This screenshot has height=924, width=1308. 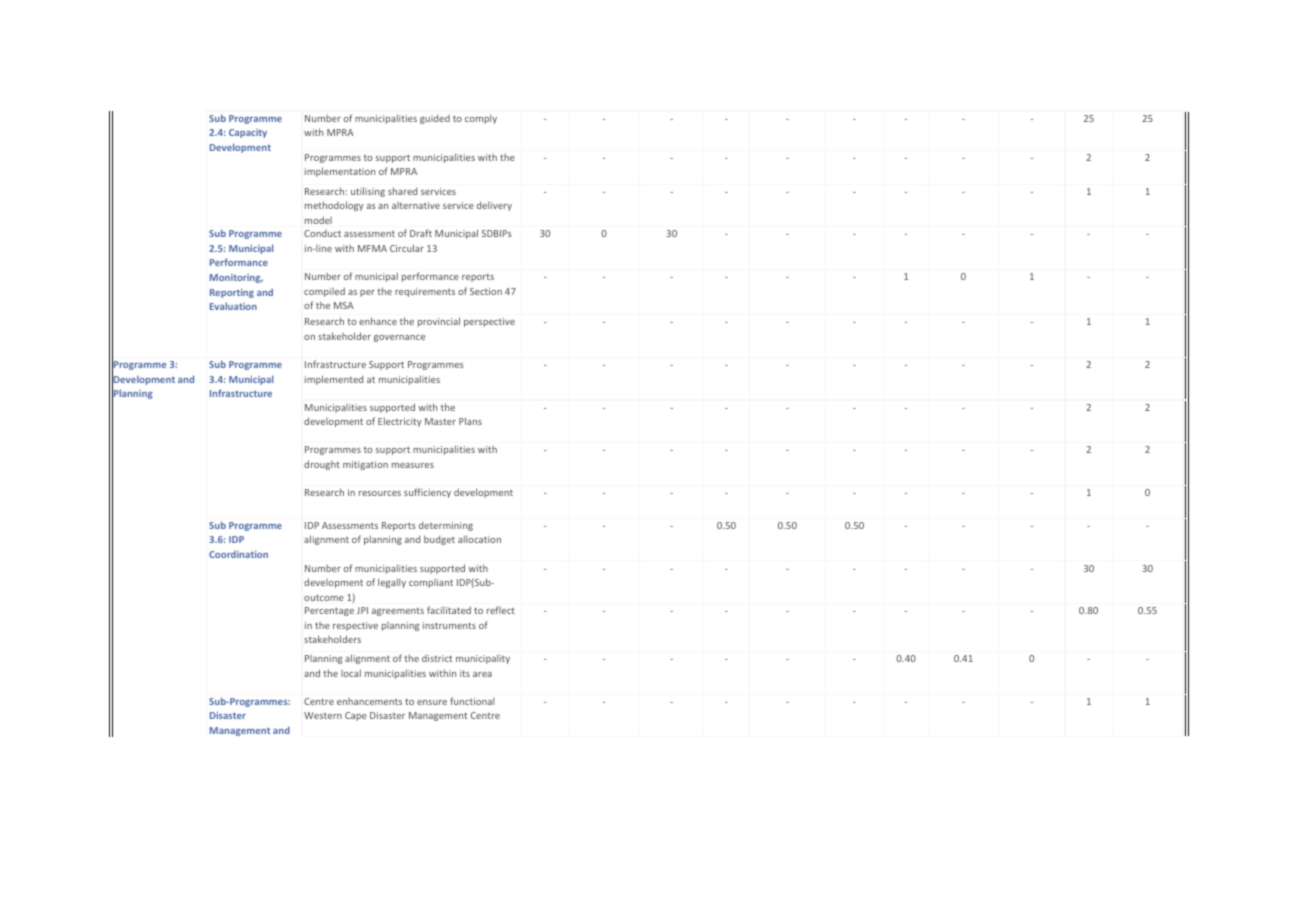 I want to click on functional, so click(x=472, y=701).
